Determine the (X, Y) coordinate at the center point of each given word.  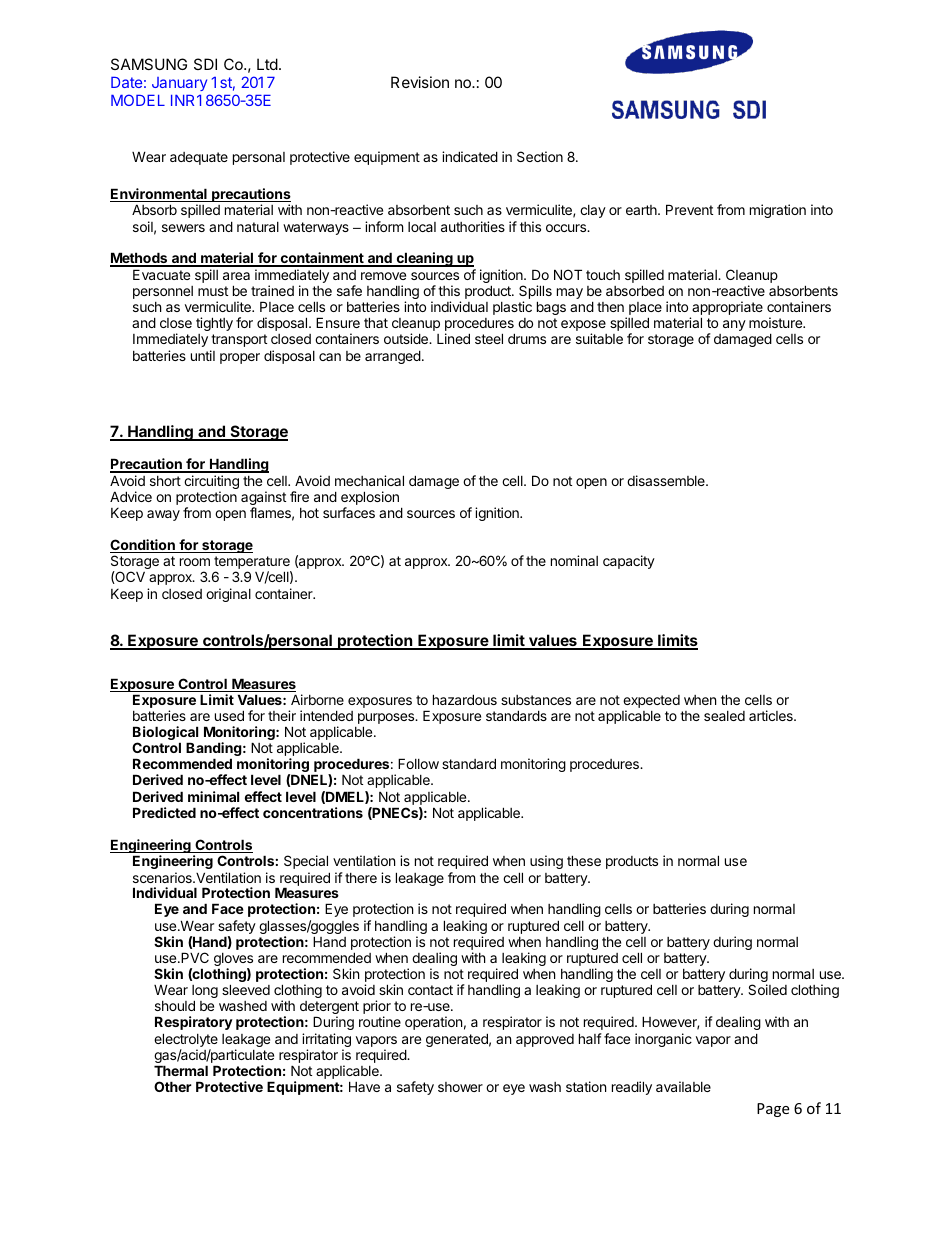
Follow (418, 763)
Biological (165, 734)
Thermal (181, 1070)
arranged (393, 357)
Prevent (689, 209)
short (165, 481)
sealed (724, 716)
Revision (420, 82)
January (179, 84)
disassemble (667, 480)
